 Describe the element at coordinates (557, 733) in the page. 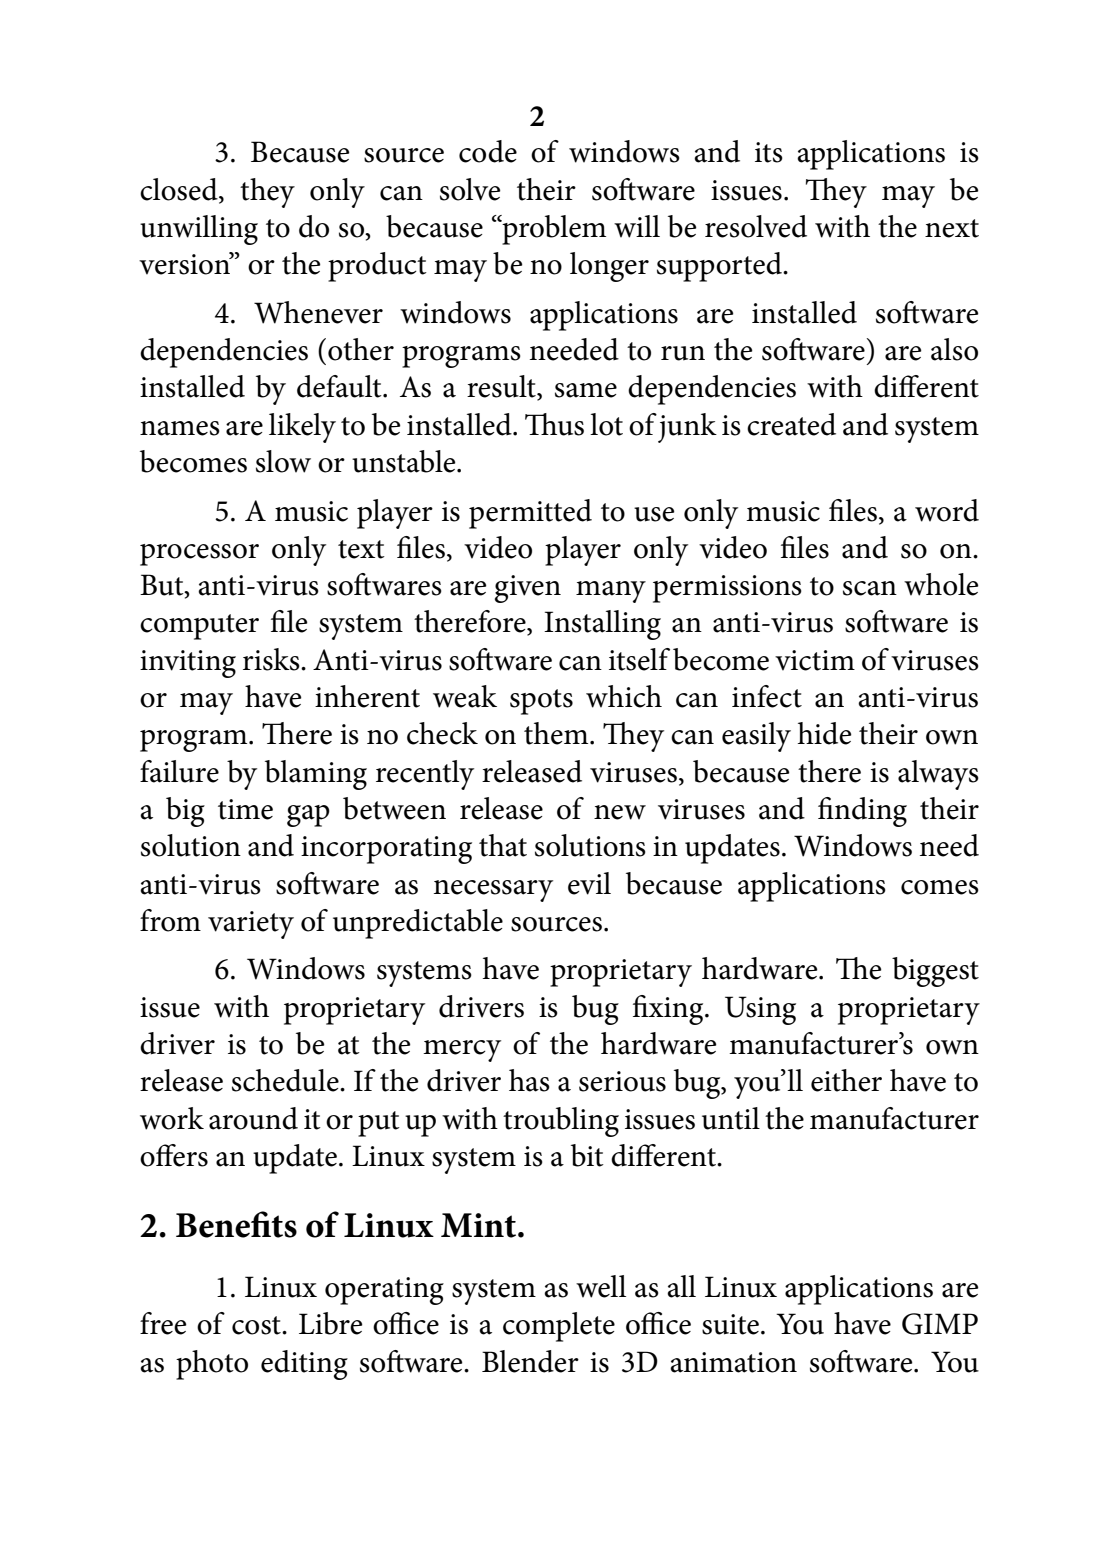

I see `them` at that location.
